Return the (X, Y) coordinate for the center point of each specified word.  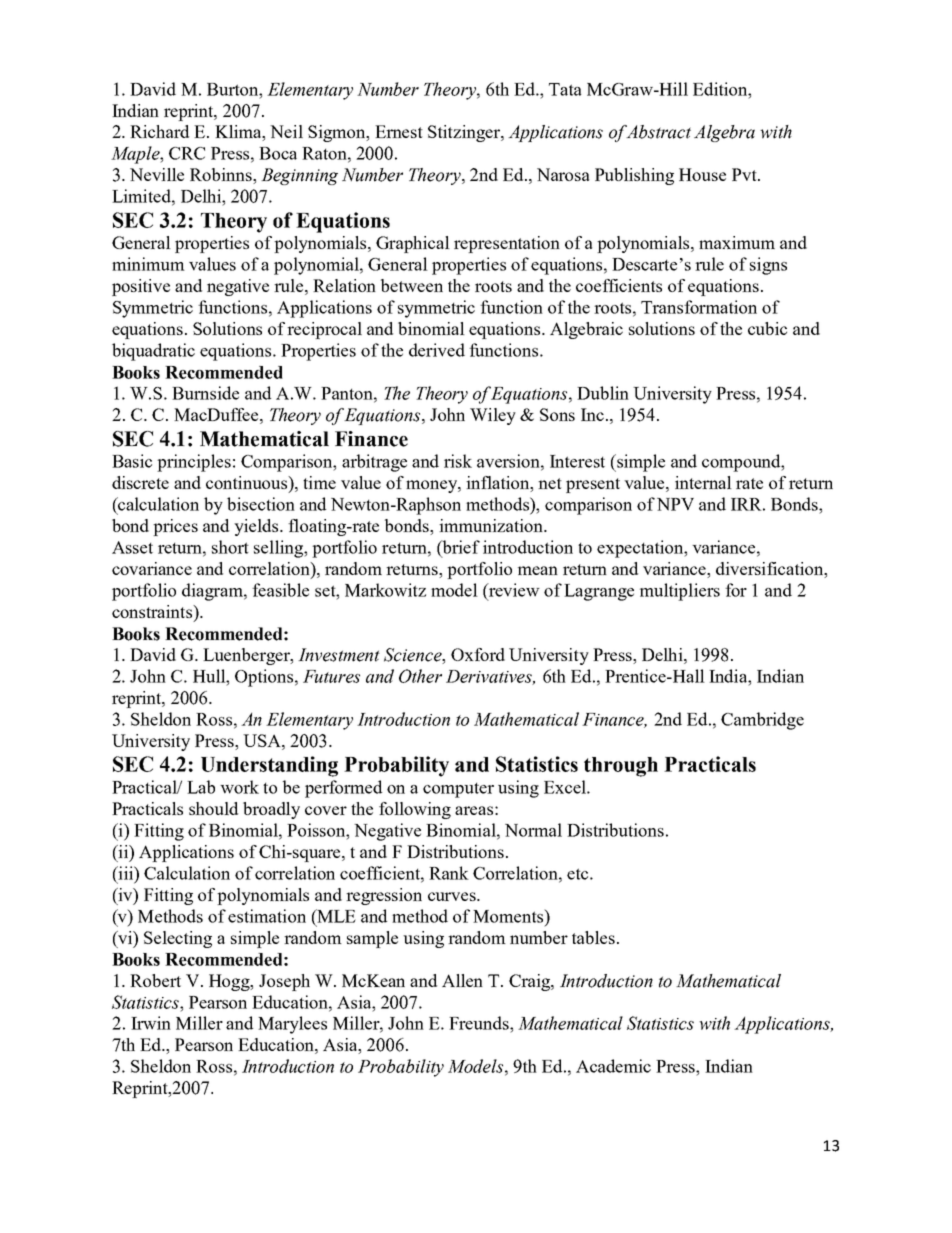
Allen (462, 980)
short (230, 547)
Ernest (399, 131)
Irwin (151, 1023)
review (513, 590)
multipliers (680, 592)
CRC (187, 153)
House (702, 174)
